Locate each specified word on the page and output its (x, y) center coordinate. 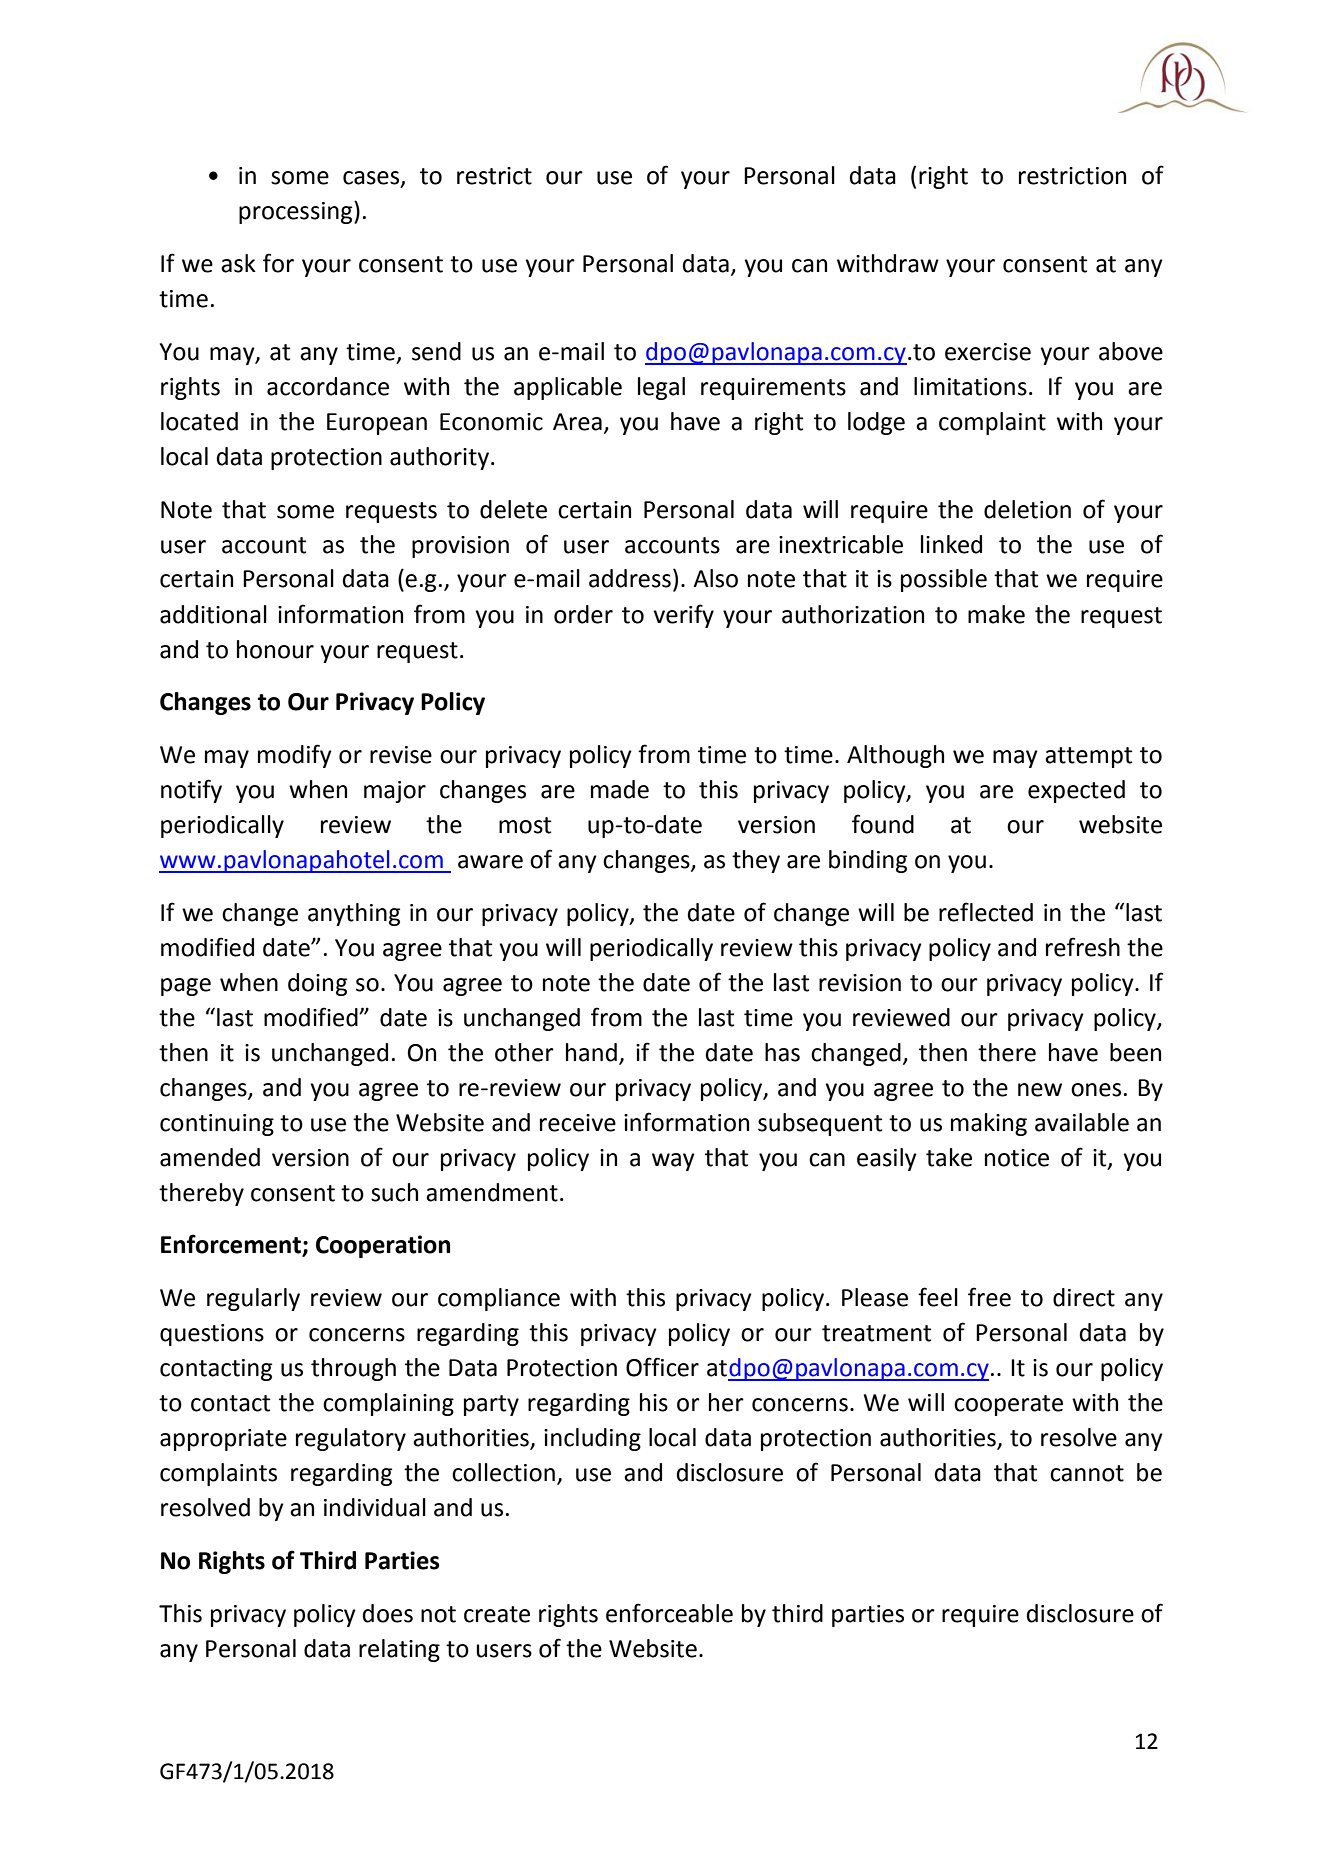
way (673, 1162)
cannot (1087, 1473)
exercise (988, 352)
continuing (217, 1125)
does (388, 1613)
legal (661, 388)
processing (297, 212)
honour (275, 649)
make (996, 614)
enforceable (669, 1613)
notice (1017, 1158)
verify (683, 616)
